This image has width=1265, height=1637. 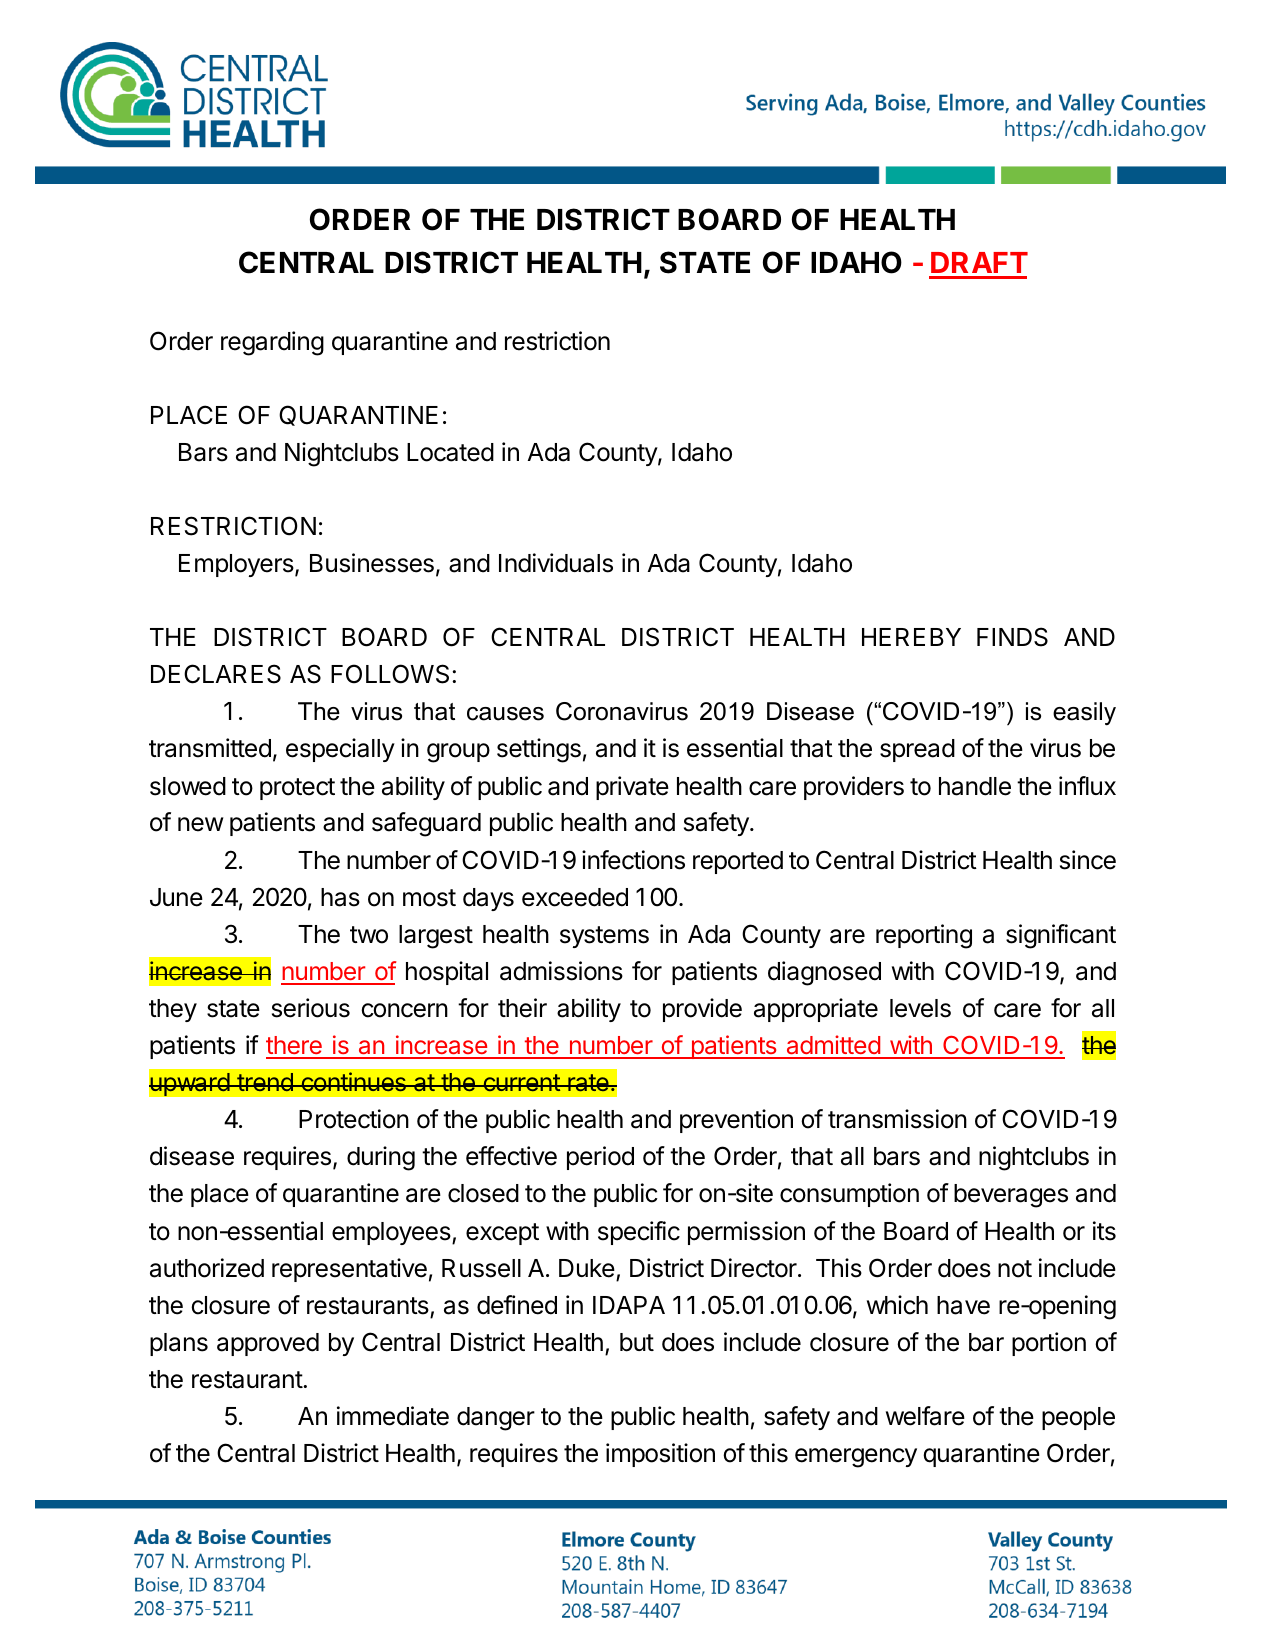 What do you see at coordinates (381, 1158) in the image?
I see `during` at bounding box center [381, 1158].
